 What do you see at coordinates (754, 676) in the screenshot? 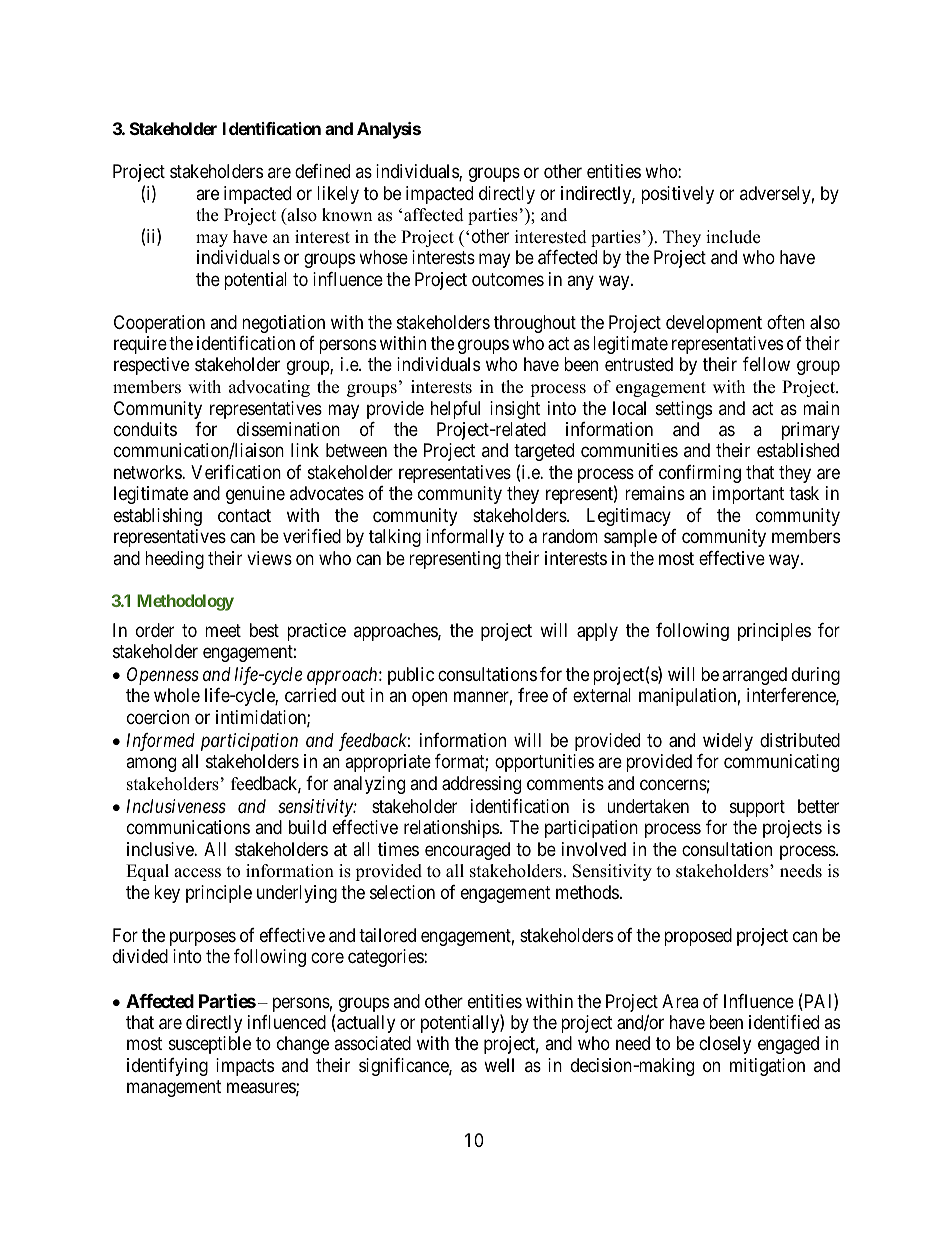
I see `arranged` at bounding box center [754, 676].
